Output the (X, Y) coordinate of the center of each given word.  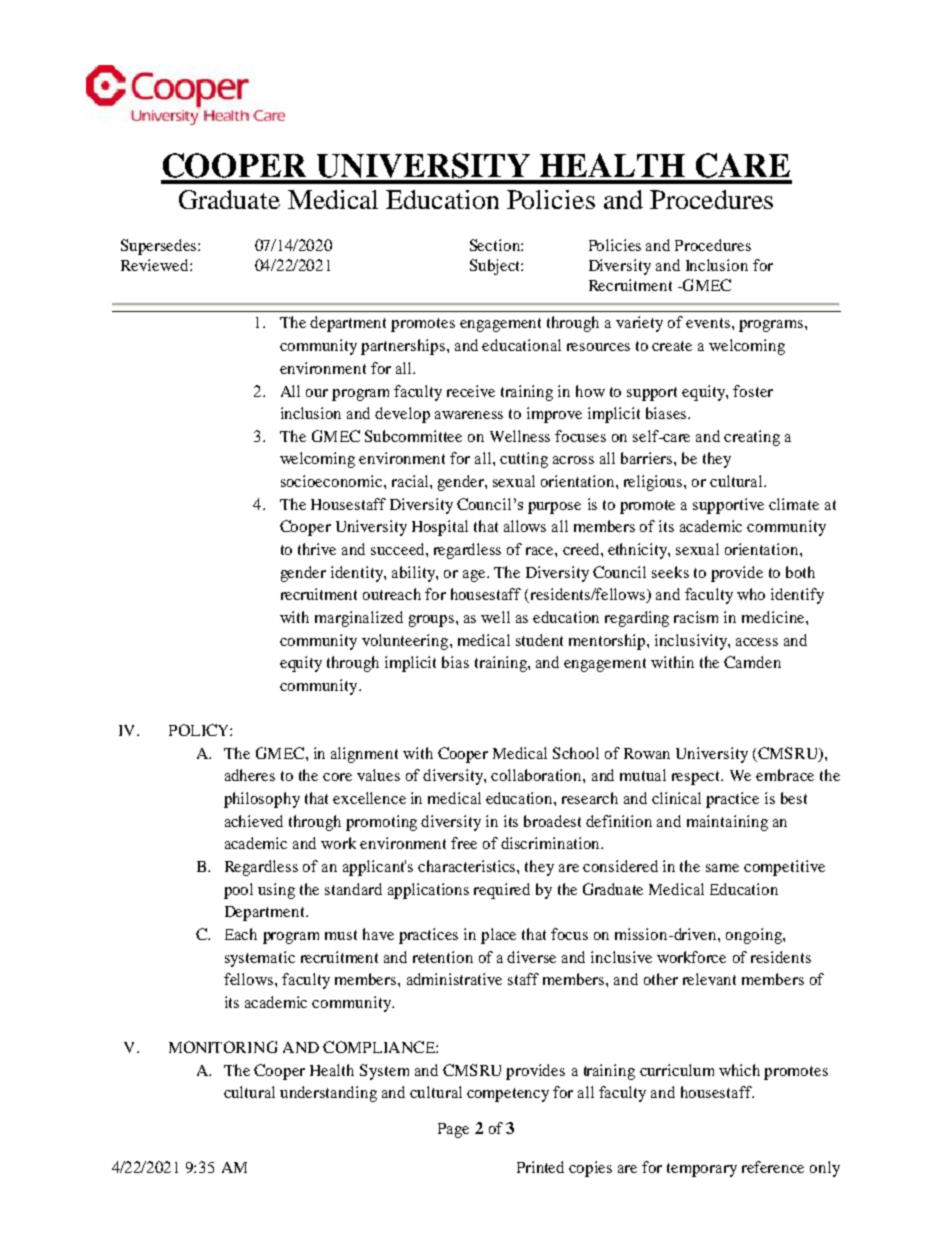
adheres (250, 775)
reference (773, 1167)
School (576, 753)
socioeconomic (333, 481)
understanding (328, 1094)
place (498, 936)
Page (453, 1130)
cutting (524, 460)
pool (238, 891)
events (709, 323)
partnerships (404, 347)
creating (752, 438)
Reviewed (156, 265)
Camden (752, 662)
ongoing (755, 936)
